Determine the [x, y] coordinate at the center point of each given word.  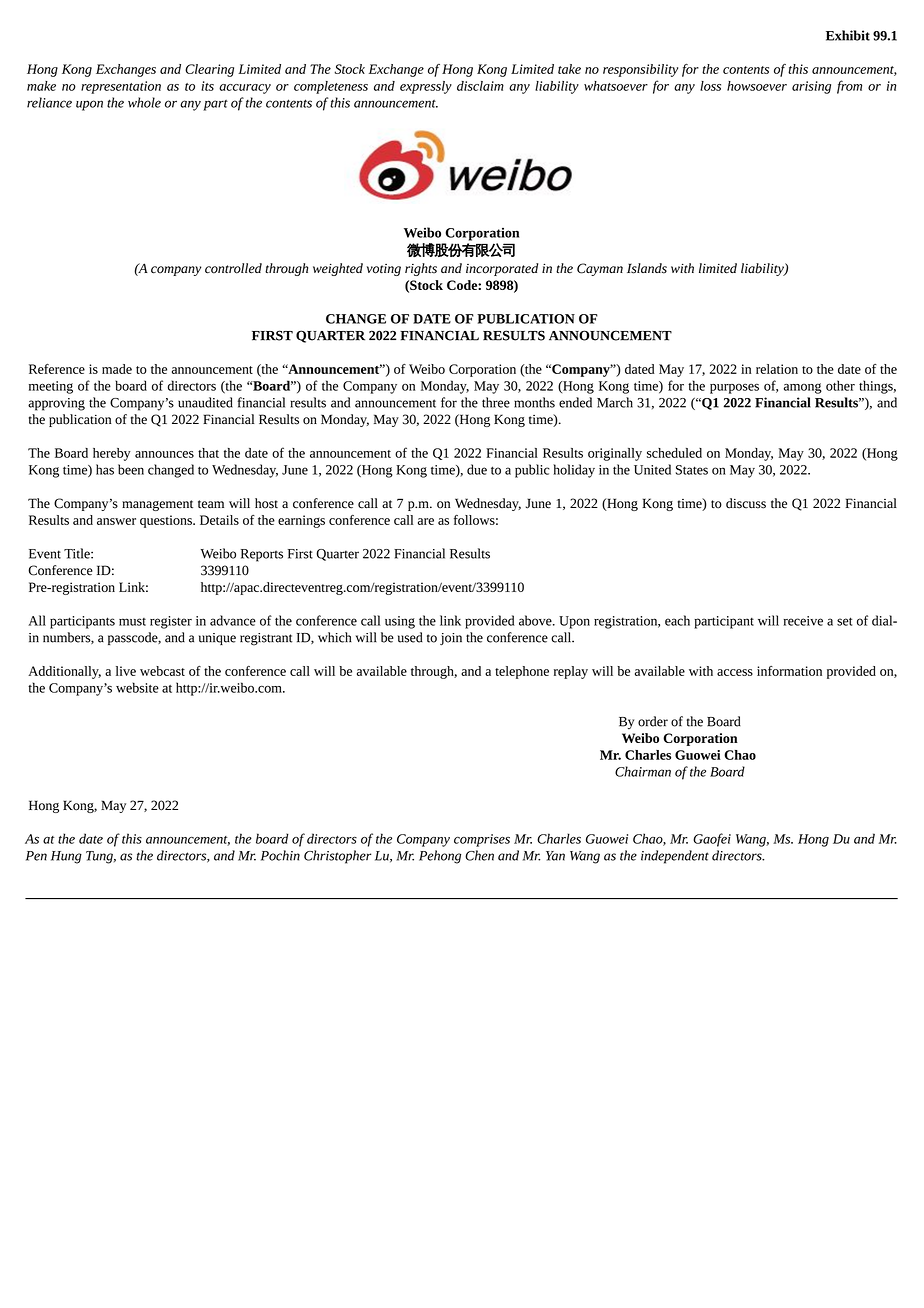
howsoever [757, 86]
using [400, 622]
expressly [426, 87]
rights [421, 269]
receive [803, 621]
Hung [66, 857]
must [132, 622]
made [117, 369]
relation [777, 369]
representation [121, 87]
